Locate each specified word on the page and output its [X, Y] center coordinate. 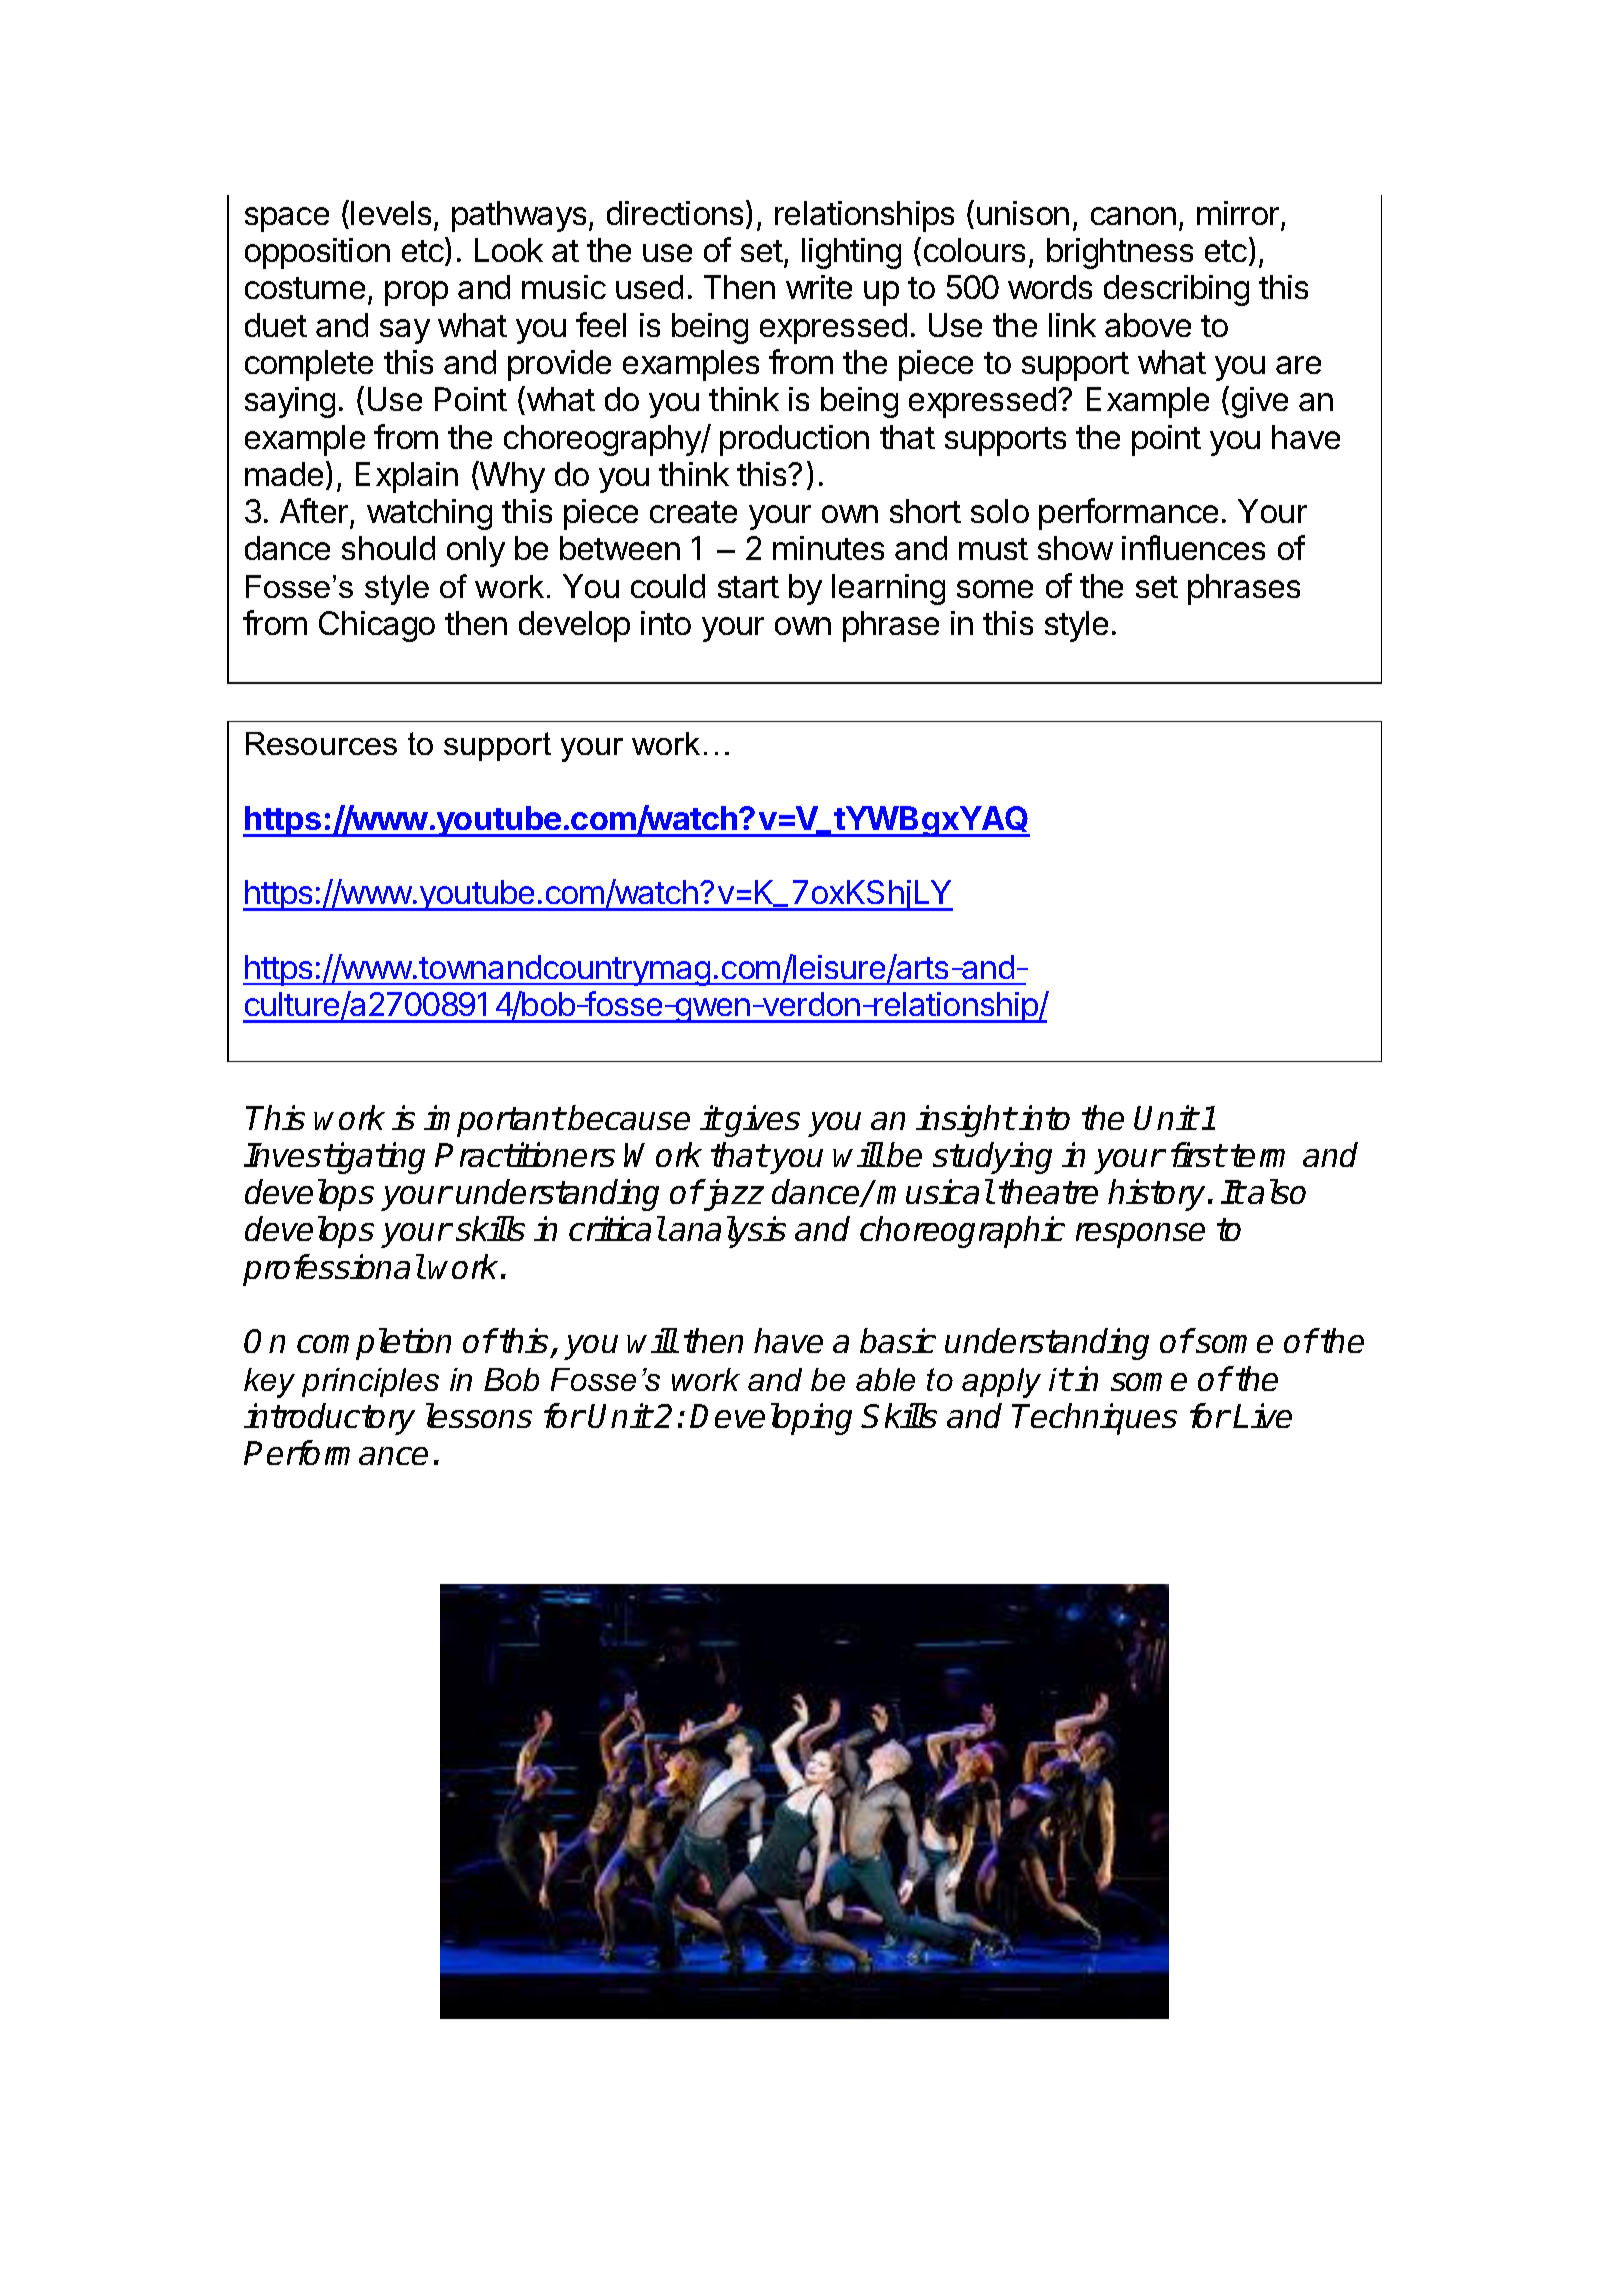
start [748, 587]
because [629, 1117]
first [1198, 1154]
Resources [321, 743]
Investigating [334, 1158]
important [494, 1121]
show [1075, 548]
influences [1193, 547]
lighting [851, 253]
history [1156, 1195]
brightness [1120, 253]
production [794, 440]
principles [370, 1382]
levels [391, 213]
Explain [407, 477]
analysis [727, 1232]
